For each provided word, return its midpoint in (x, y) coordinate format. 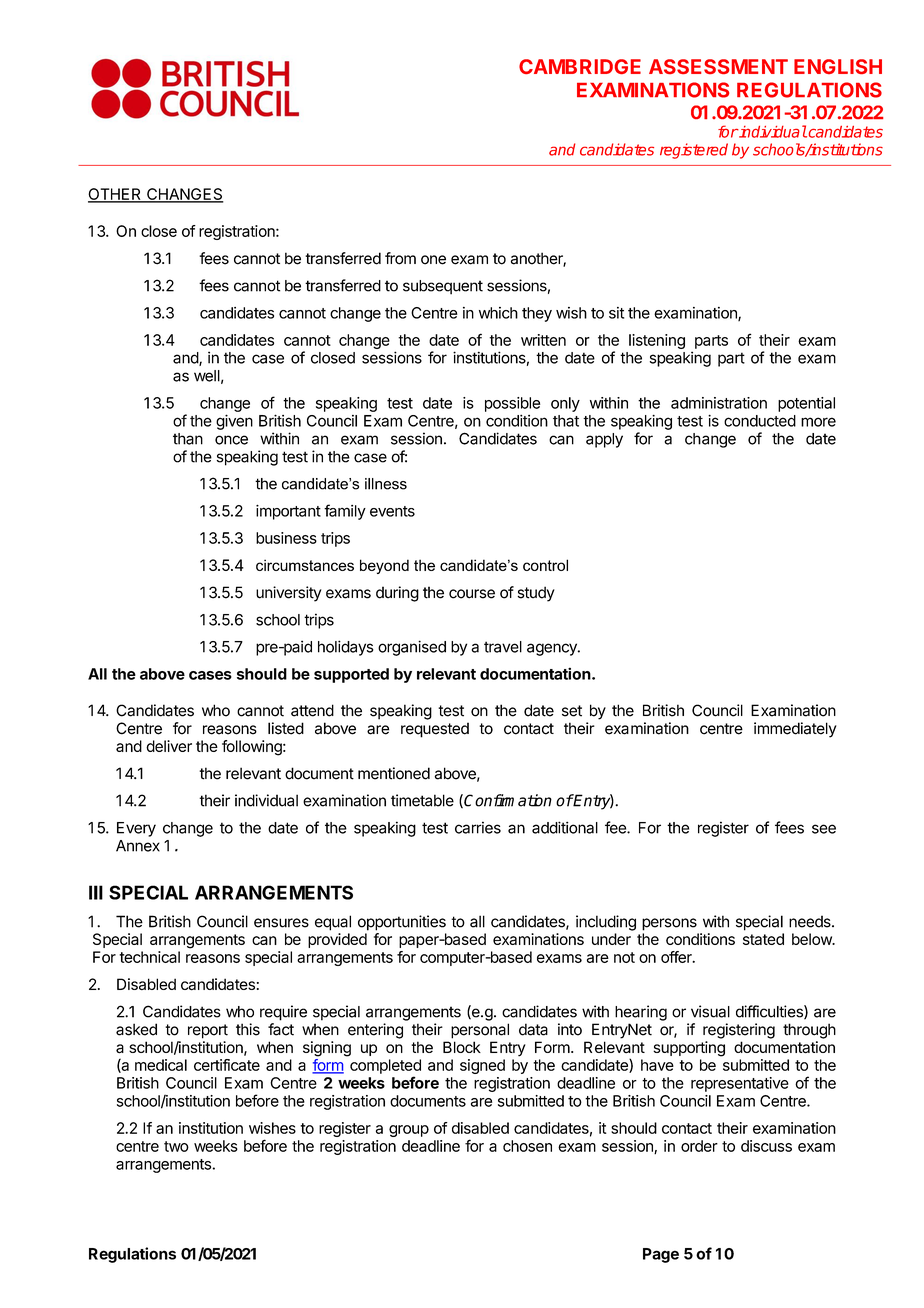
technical (149, 957)
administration (719, 403)
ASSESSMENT (718, 66)
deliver (169, 746)
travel (503, 647)
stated (763, 939)
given (234, 422)
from (400, 258)
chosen (527, 1146)
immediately (795, 730)
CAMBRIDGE (580, 66)
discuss (766, 1146)
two (176, 1146)
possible (512, 404)
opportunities (402, 923)
